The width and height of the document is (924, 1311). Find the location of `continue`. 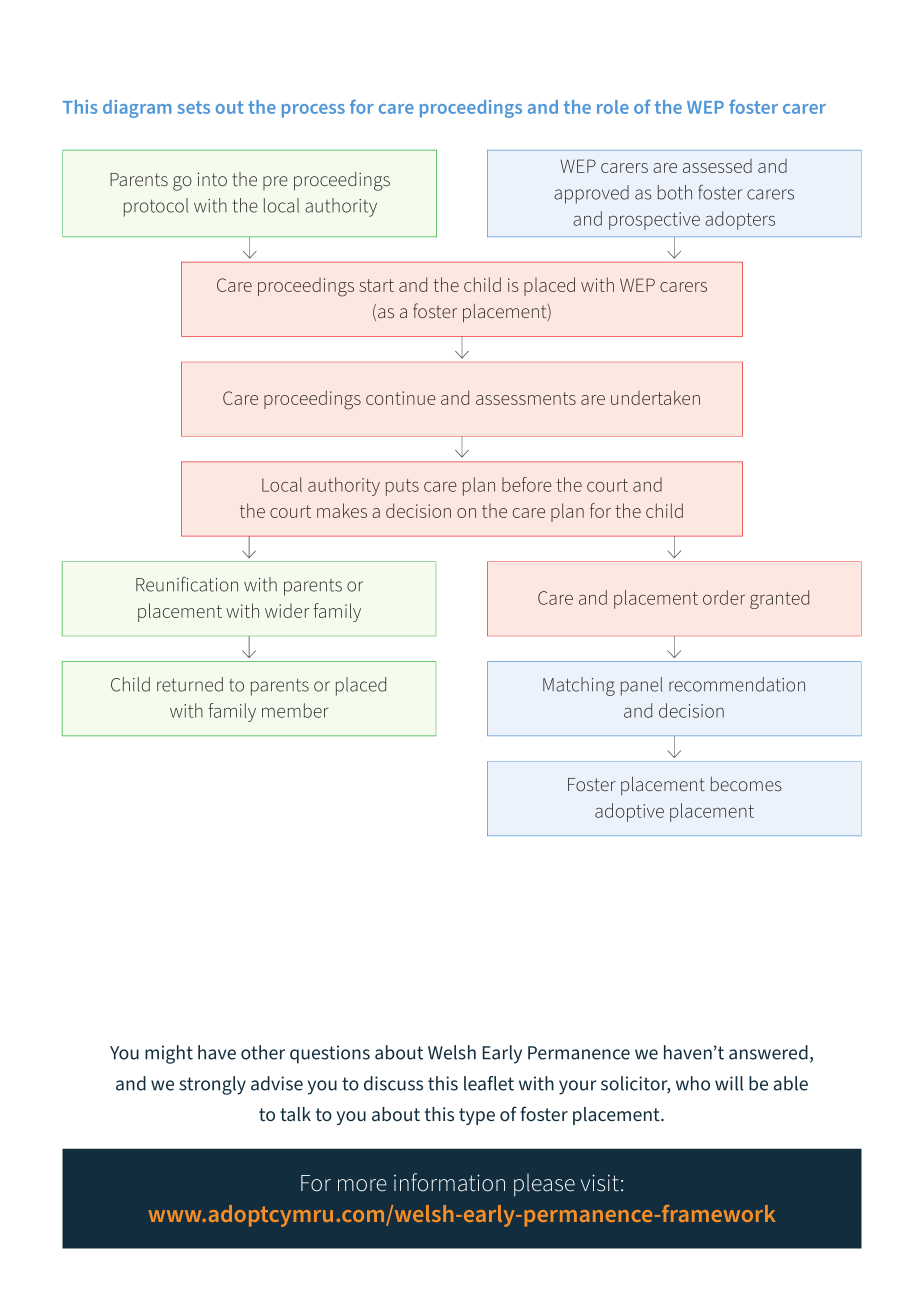

continue is located at coordinates (401, 398).
